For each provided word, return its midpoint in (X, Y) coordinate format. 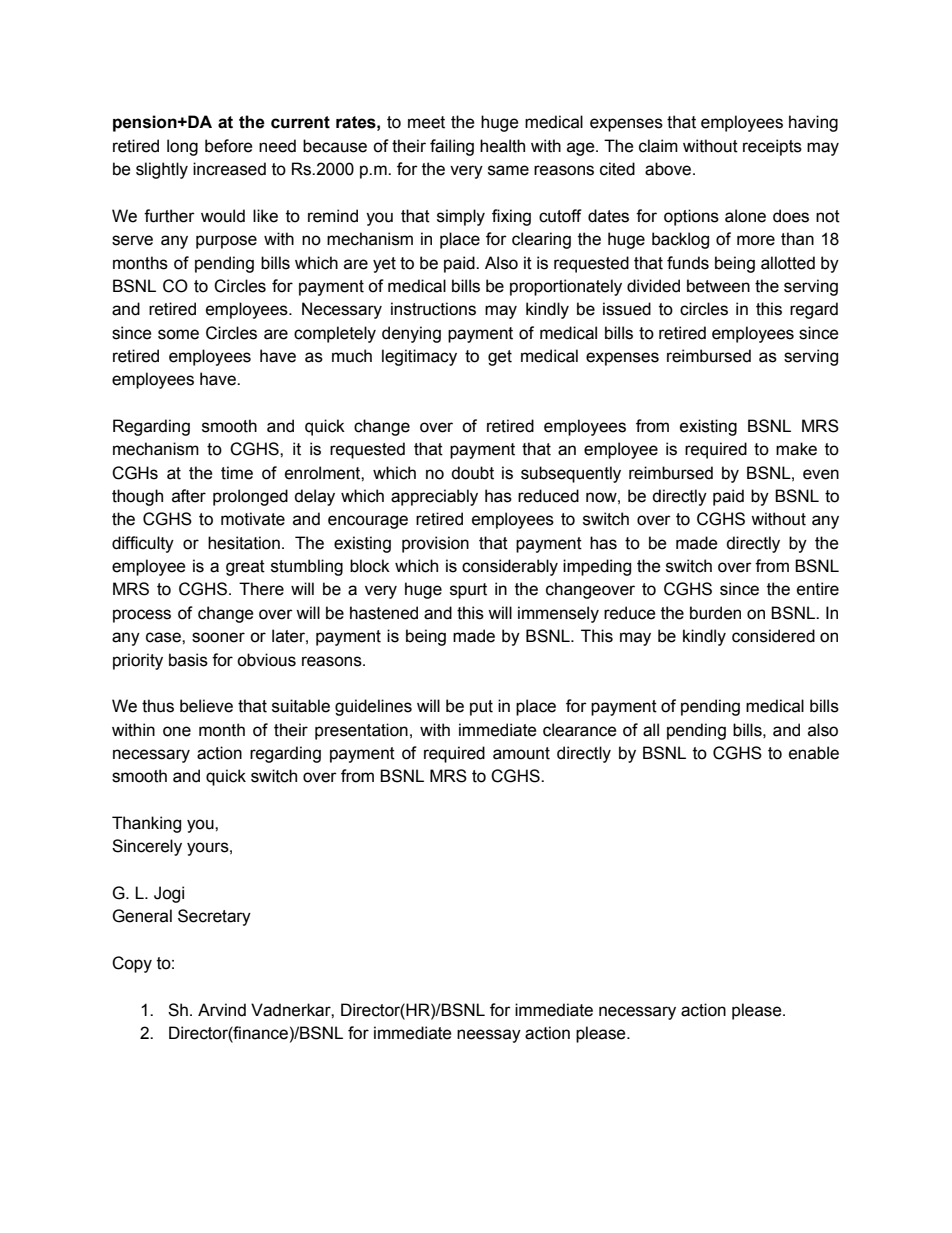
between (718, 286)
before (229, 146)
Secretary (214, 917)
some (178, 334)
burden (715, 613)
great (245, 568)
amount (521, 753)
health (502, 146)
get (500, 358)
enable (814, 753)
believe (206, 706)
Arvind (222, 1010)
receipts (772, 147)
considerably (510, 567)
